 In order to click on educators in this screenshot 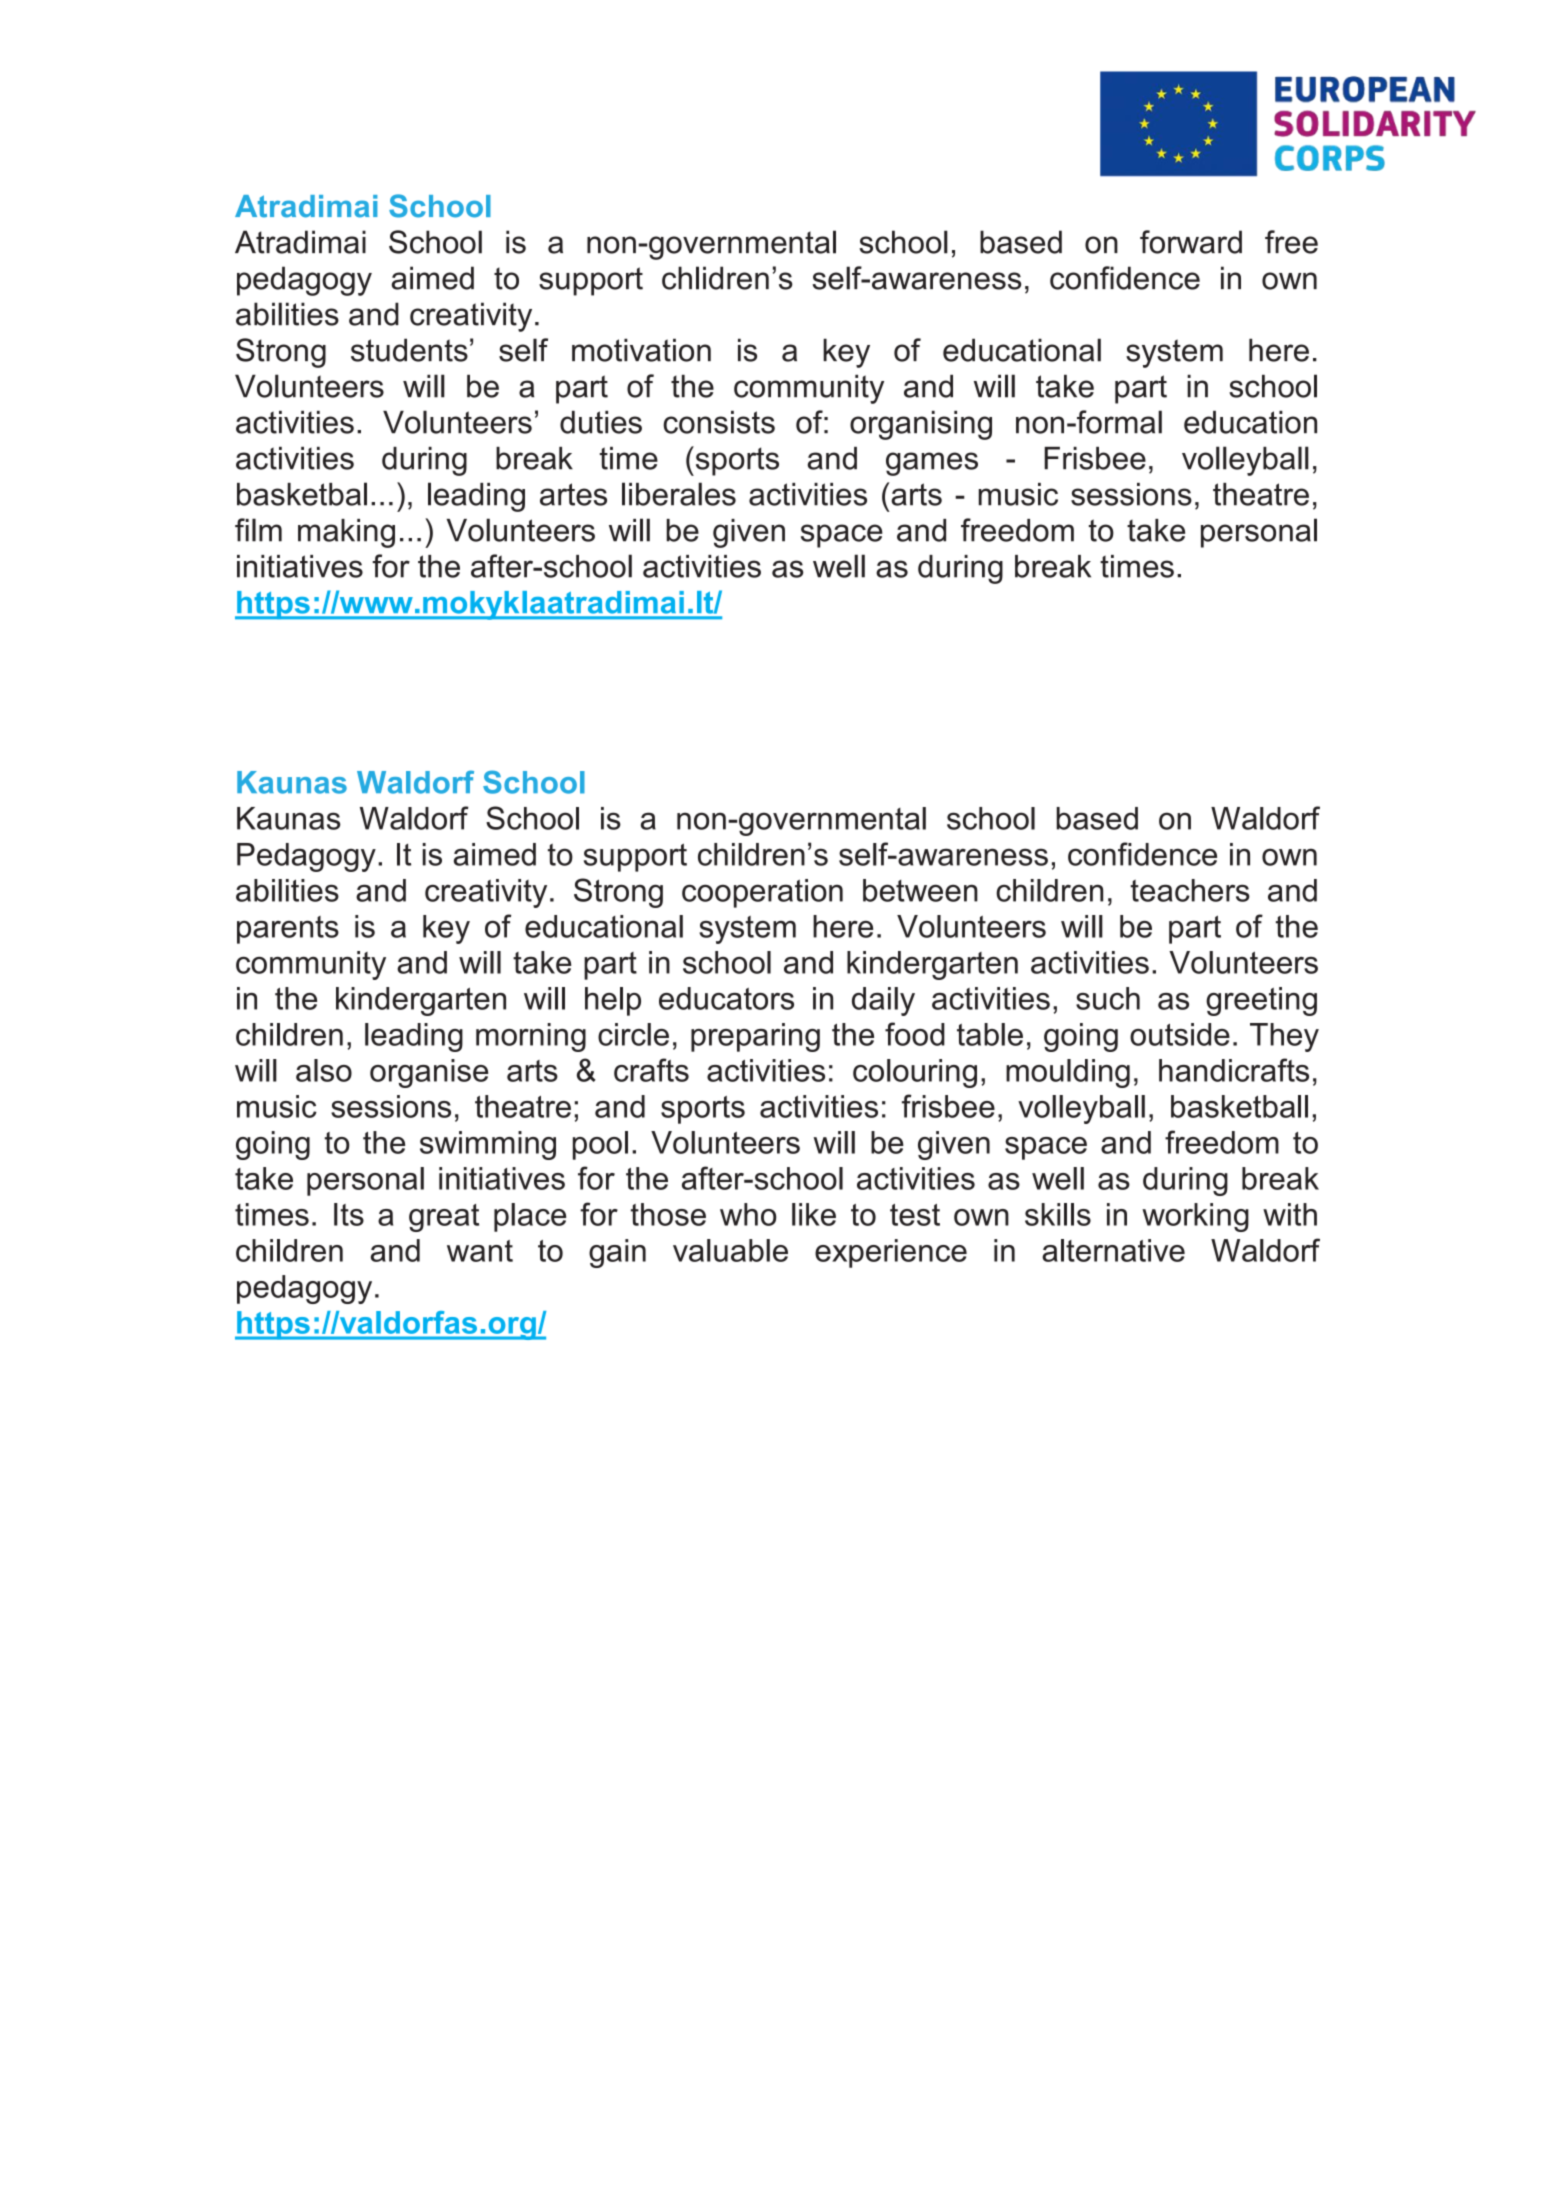, I will do `click(726, 998)`.
